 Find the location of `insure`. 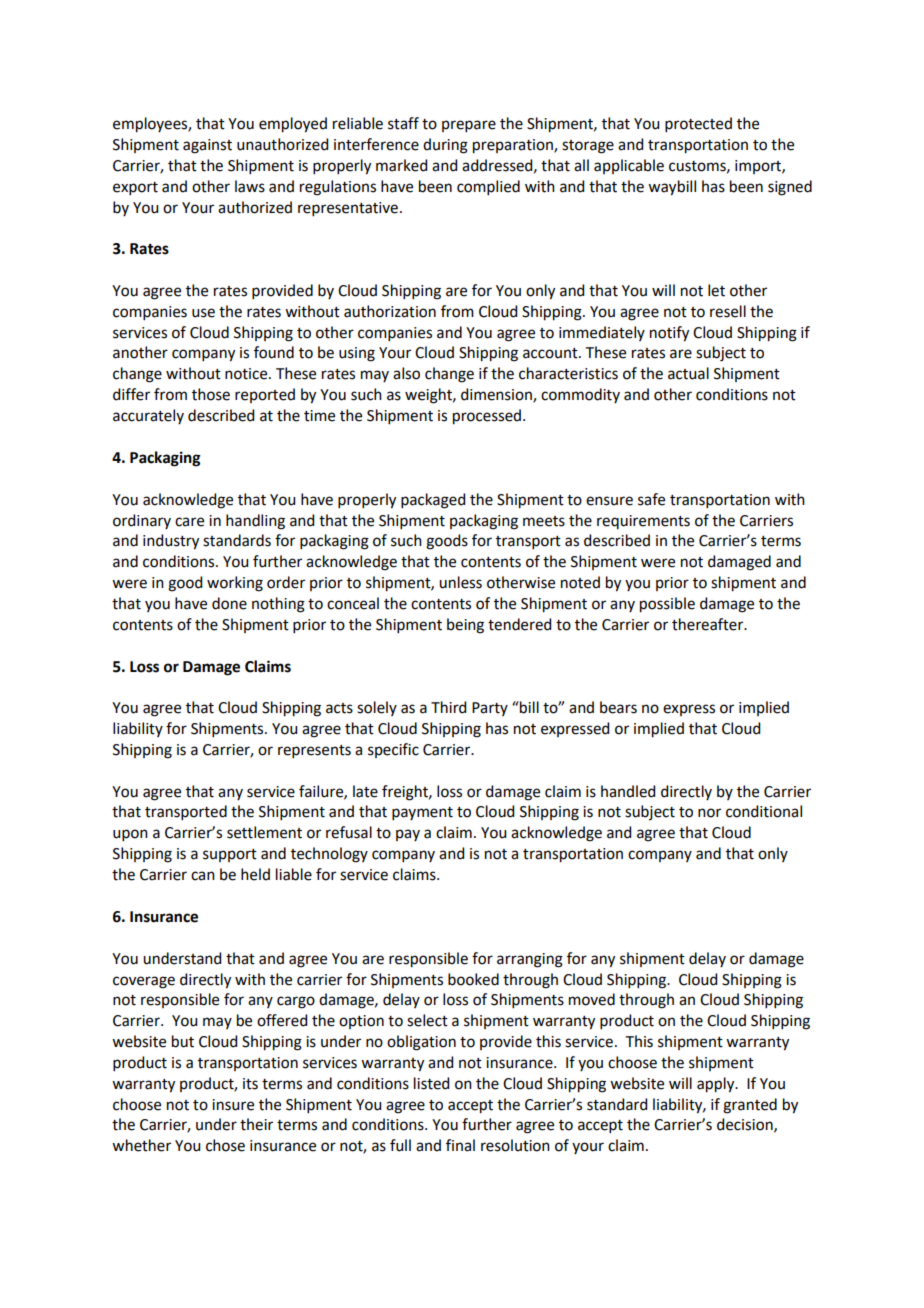

insure is located at coordinates (233, 1105).
